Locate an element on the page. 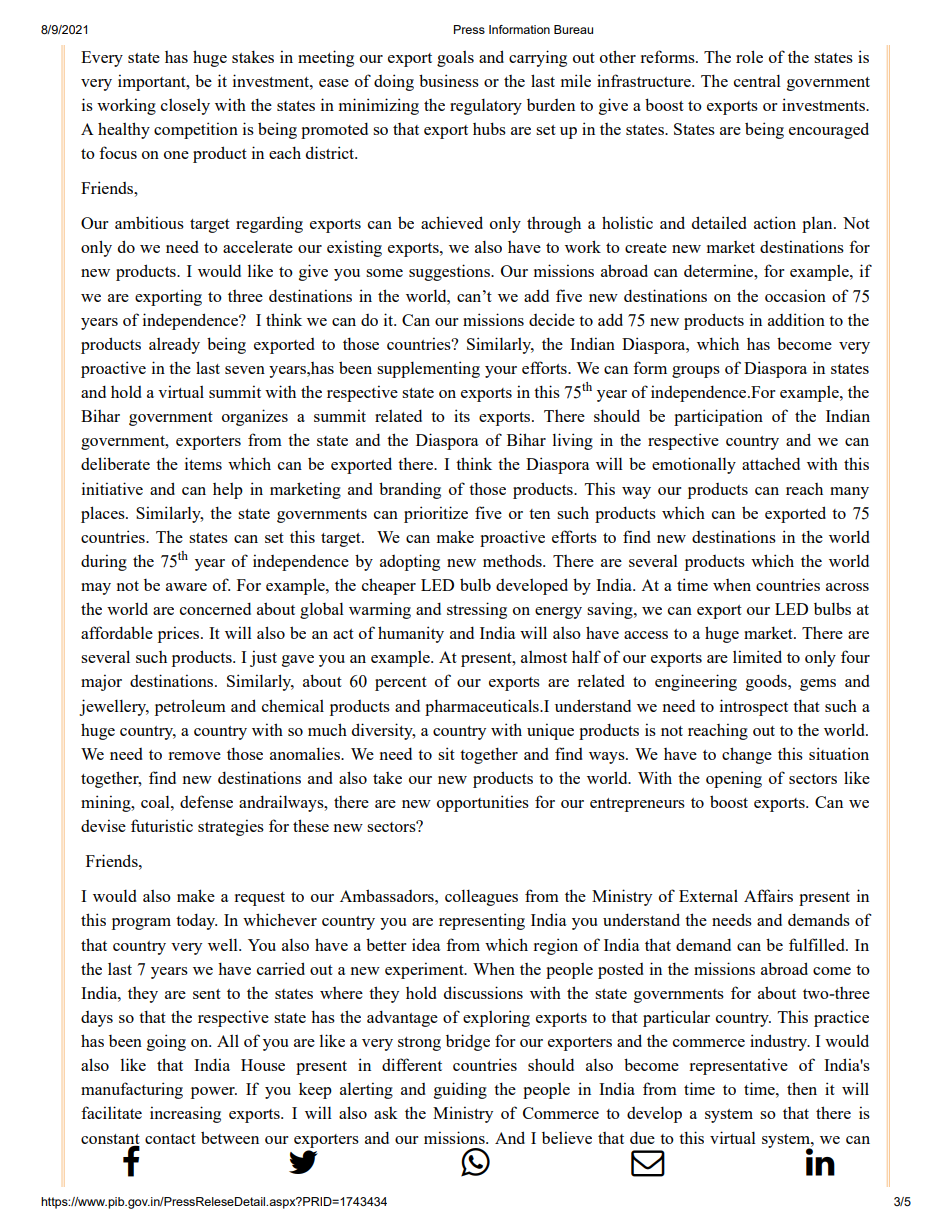 The image size is (952, 1232). increasing is located at coordinates (185, 1114).
